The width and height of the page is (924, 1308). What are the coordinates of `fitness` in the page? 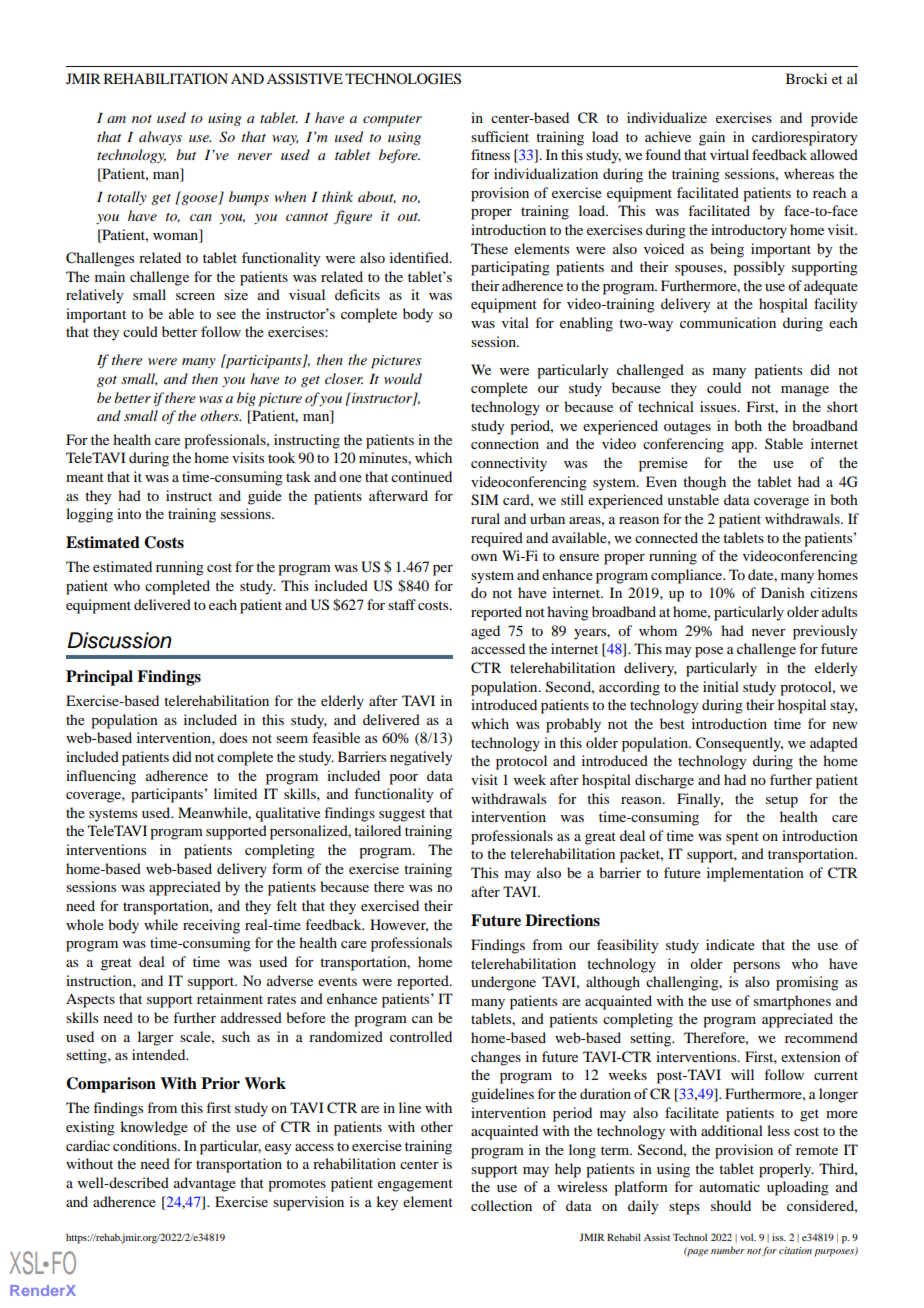 It's located at (490, 154).
